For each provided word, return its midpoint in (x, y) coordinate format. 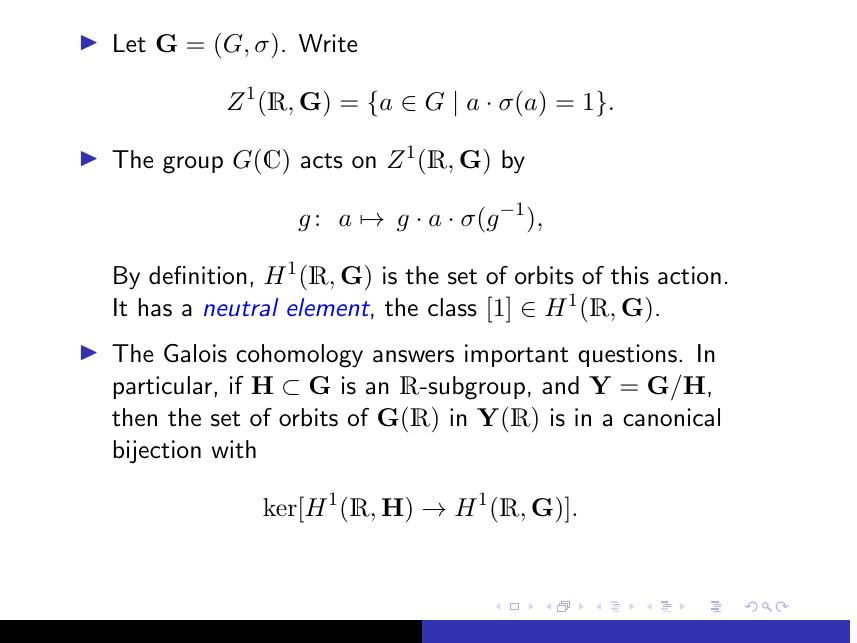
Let (130, 43)
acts (322, 161)
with (234, 449)
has (155, 307)
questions (627, 355)
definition (198, 275)
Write (328, 43)
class (452, 307)
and (560, 385)
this (630, 275)
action (689, 275)
